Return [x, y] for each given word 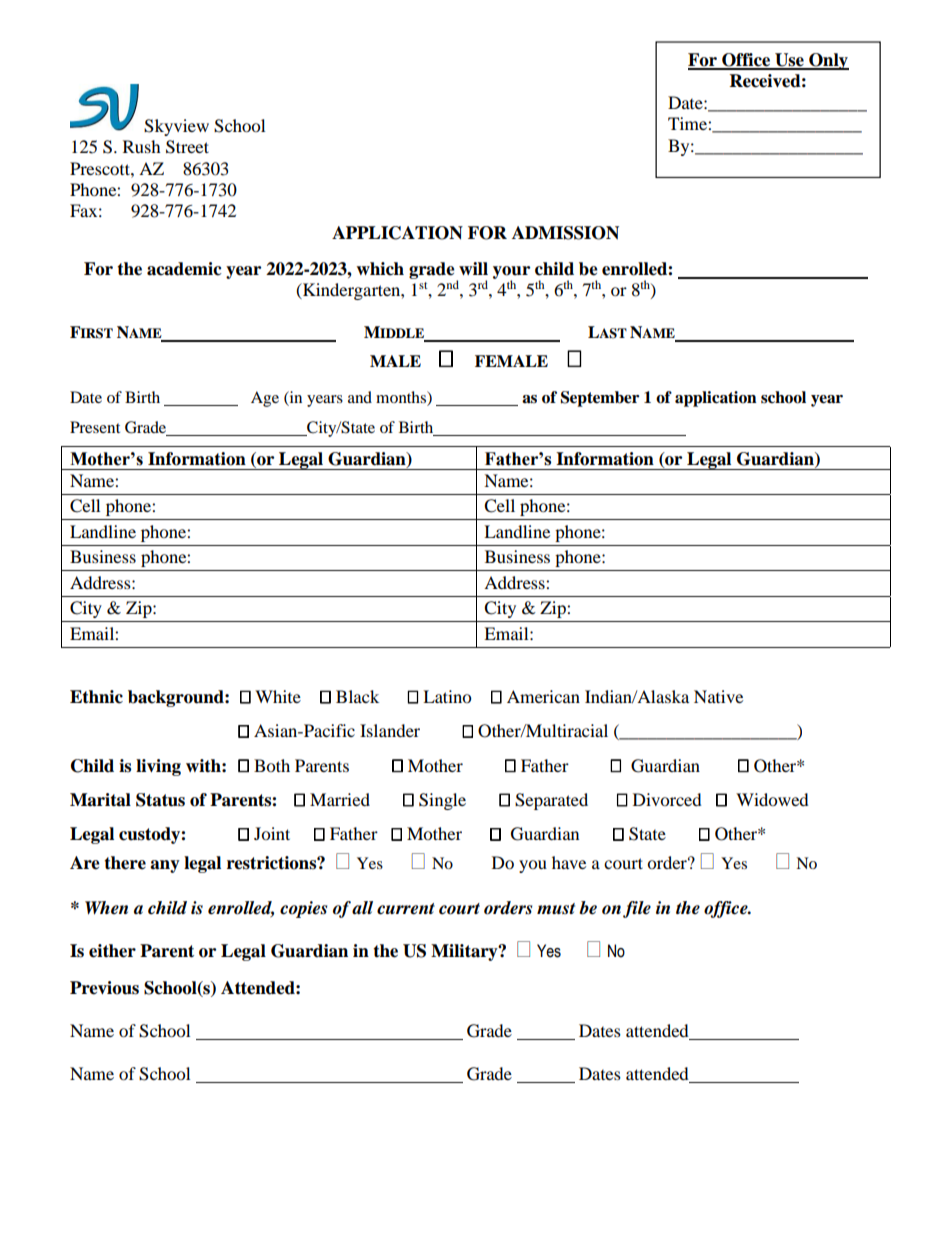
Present [95, 427]
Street [187, 147]
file [637, 909]
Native [718, 696]
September [600, 399]
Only [828, 61]
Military [465, 952]
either [112, 951]
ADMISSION [565, 233]
